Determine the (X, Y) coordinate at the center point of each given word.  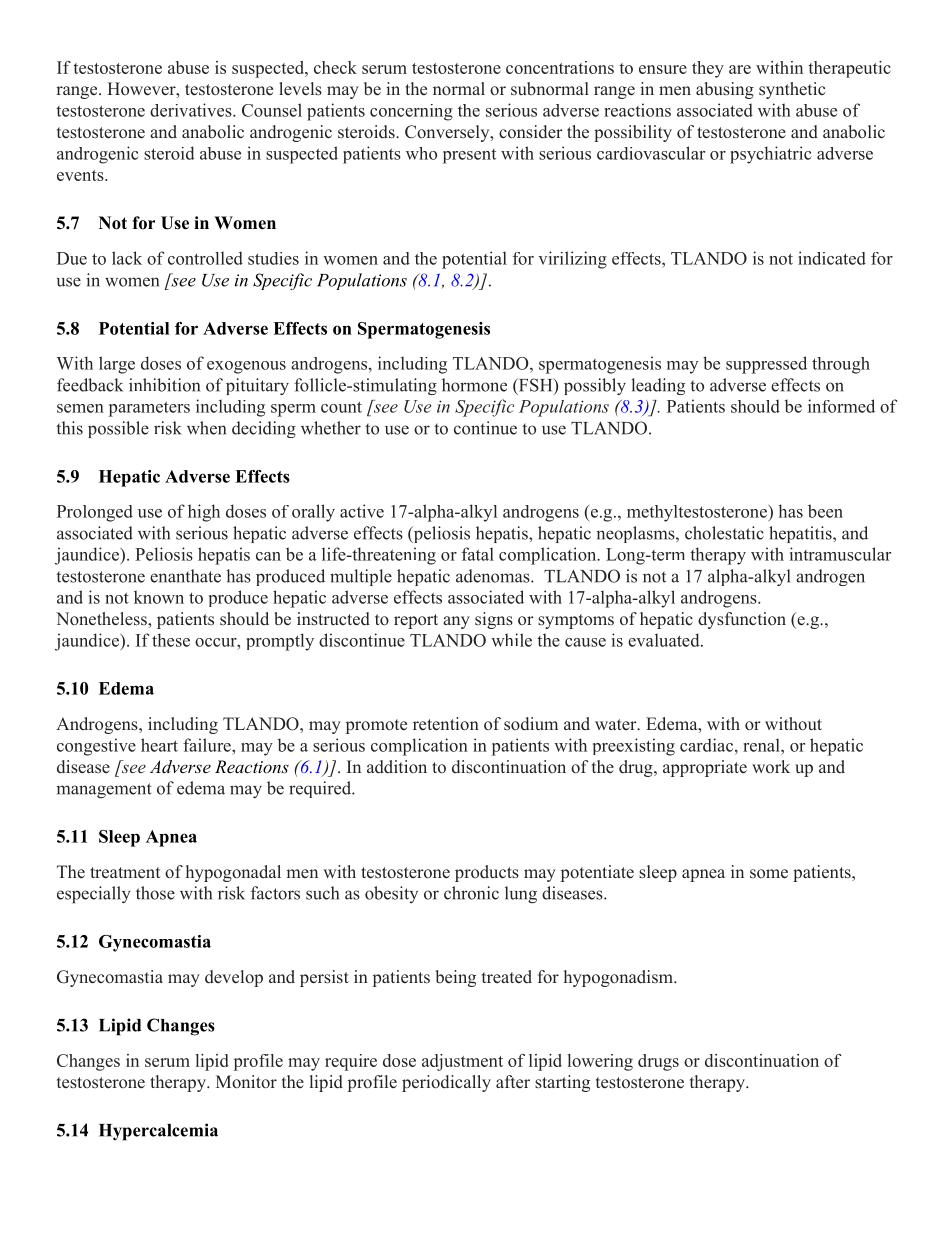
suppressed (766, 365)
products (487, 873)
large (117, 365)
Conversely (448, 133)
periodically (446, 1083)
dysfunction (742, 620)
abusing (725, 90)
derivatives (192, 110)
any (456, 622)
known (159, 597)
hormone (474, 385)
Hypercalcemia (158, 1132)
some (769, 874)
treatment (125, 873)
